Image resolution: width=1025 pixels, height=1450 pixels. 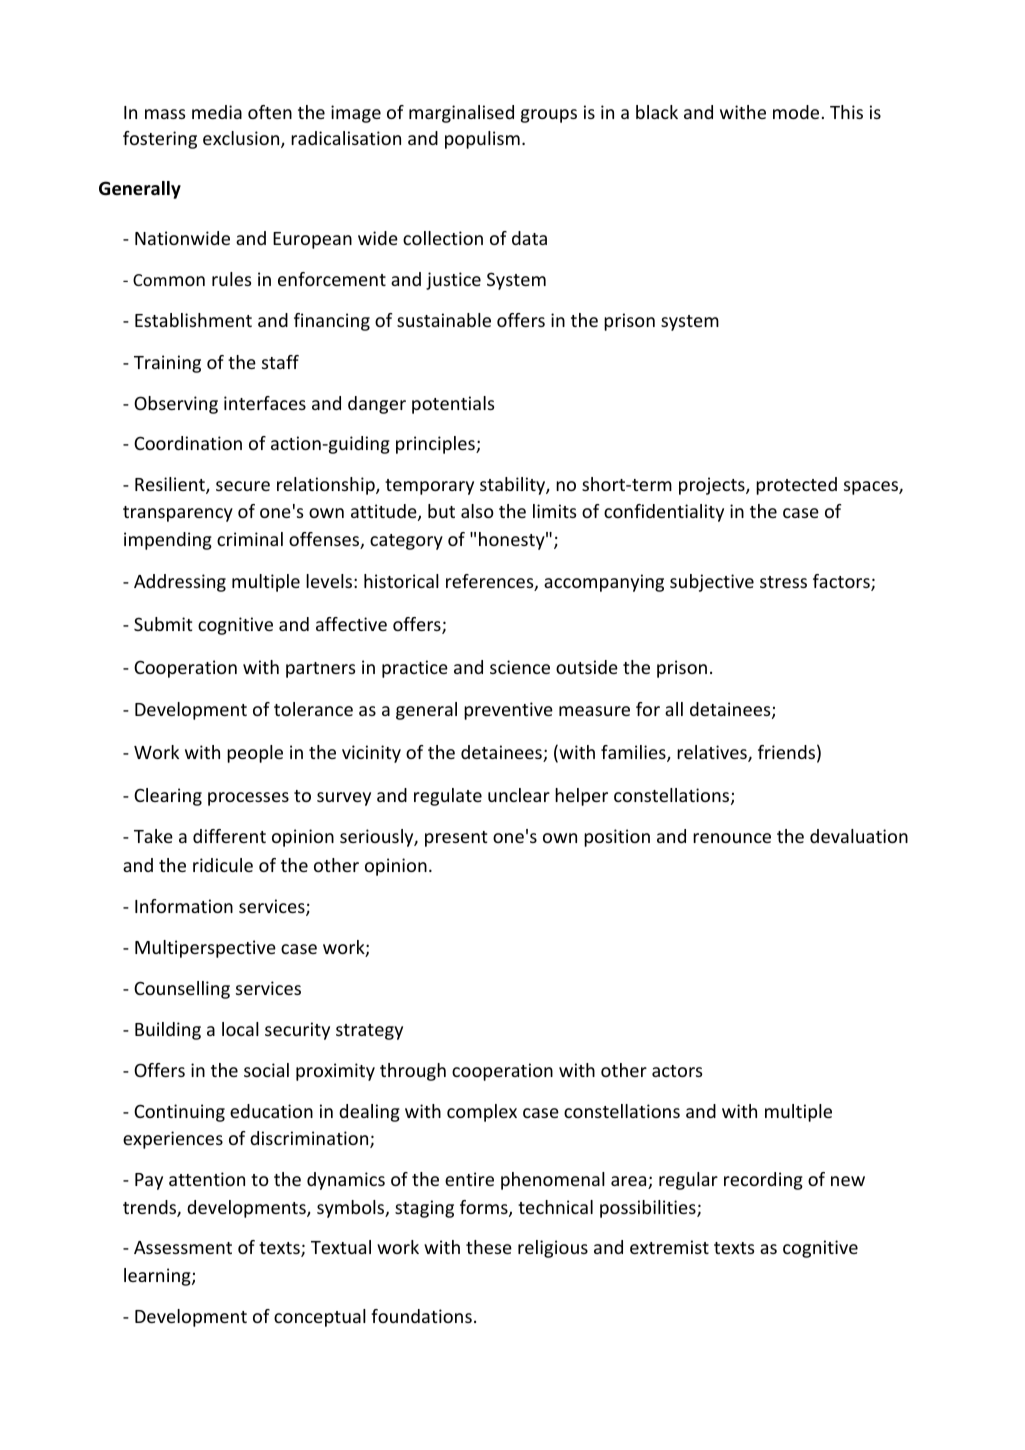 What do you see at coordinates (477, 511) in the document?
I see `also` at bounding box center [477, 511].
